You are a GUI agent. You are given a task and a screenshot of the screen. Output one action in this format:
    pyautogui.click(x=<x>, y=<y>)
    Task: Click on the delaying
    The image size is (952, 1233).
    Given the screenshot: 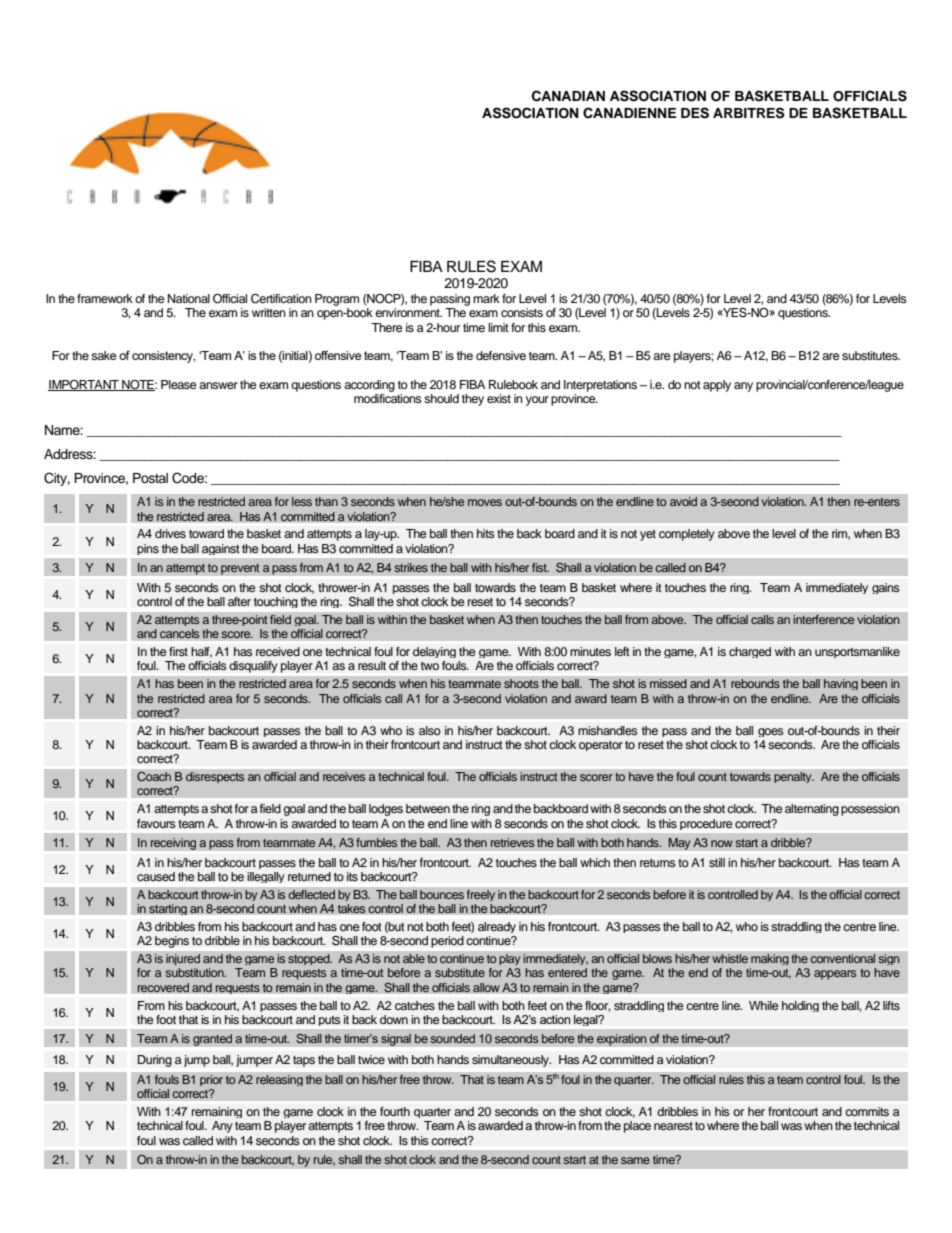 What is the action you would take?
    pyautogui.click(x=434, y=652)
